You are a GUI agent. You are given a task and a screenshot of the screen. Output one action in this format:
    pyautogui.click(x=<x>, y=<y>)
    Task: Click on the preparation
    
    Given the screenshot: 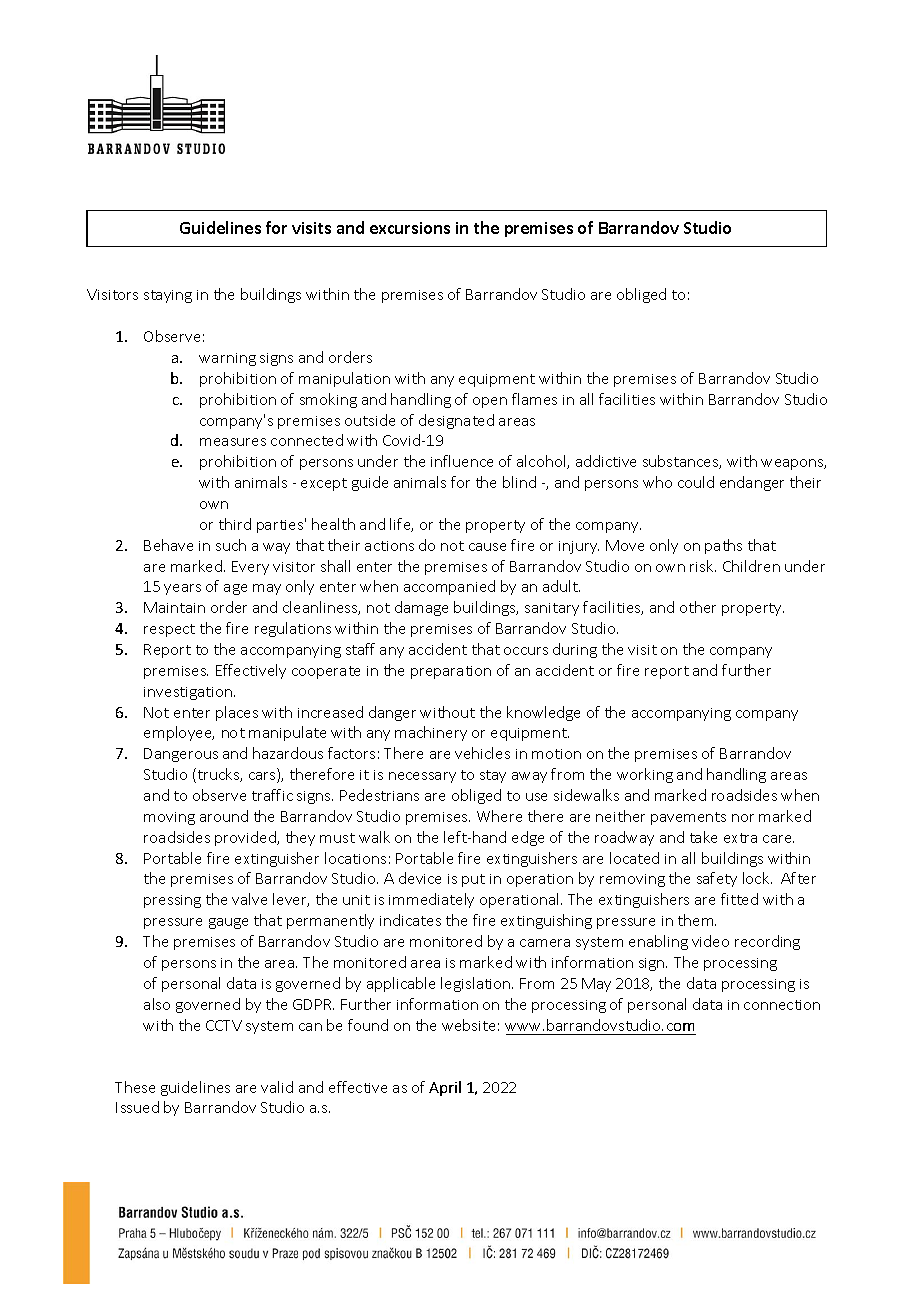 What is the action you would take?
    pyautogui.click(x=451, y=672)
